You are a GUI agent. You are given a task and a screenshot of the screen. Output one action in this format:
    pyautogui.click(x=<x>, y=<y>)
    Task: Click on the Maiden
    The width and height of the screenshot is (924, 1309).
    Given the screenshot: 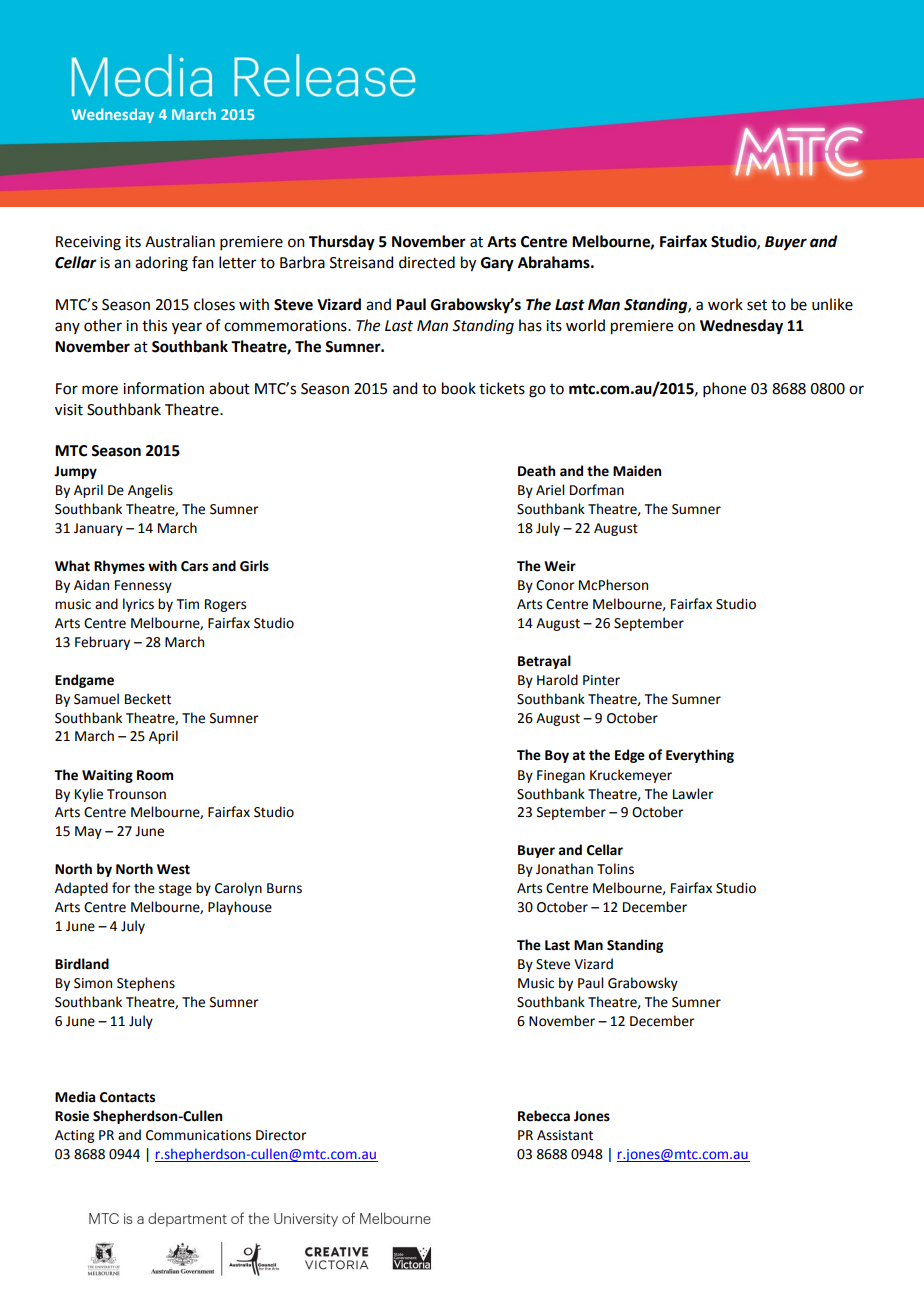 What is the action you would take?
    pyautogui.click(x=637, y=471)
